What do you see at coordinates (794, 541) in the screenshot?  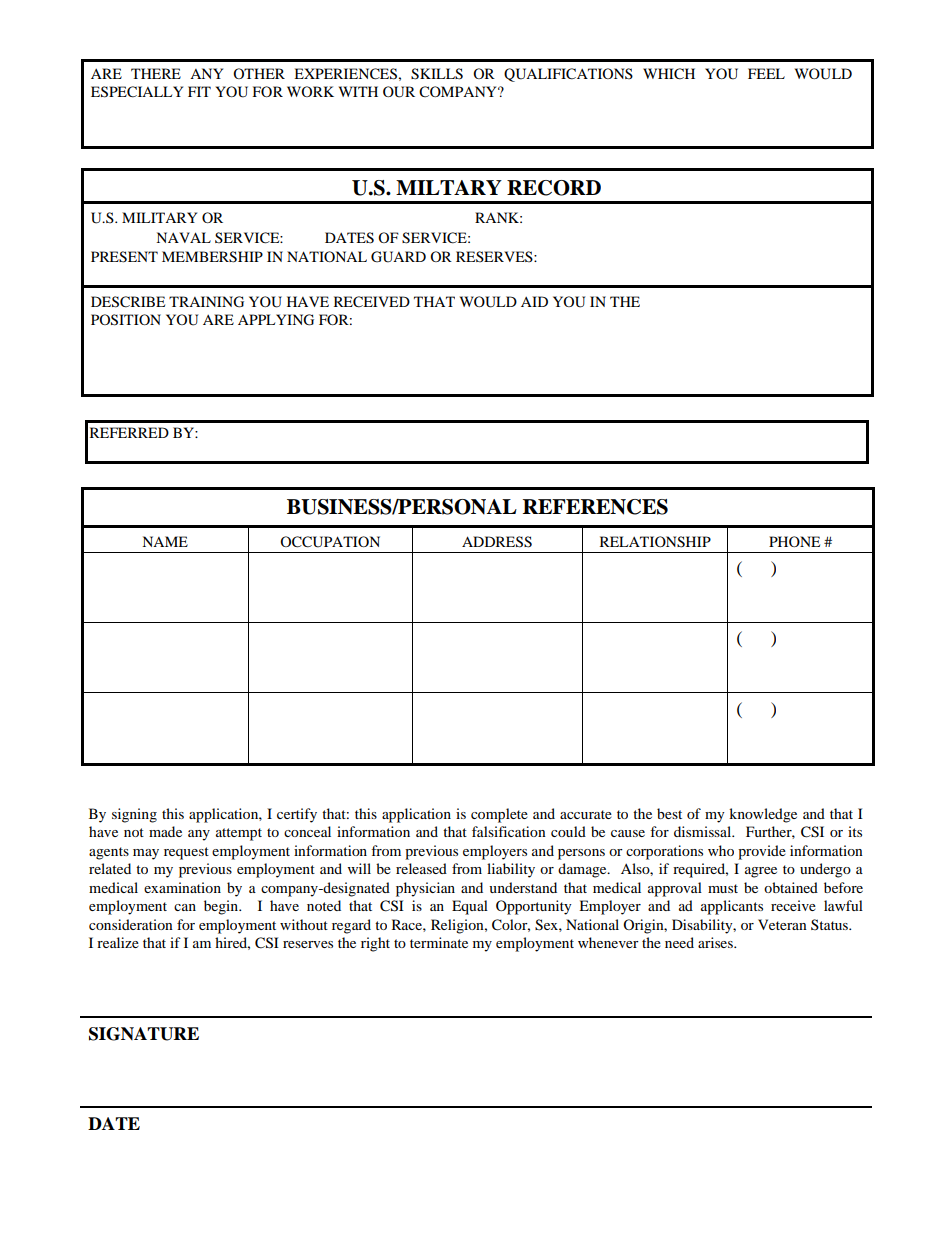 I see `PHONE` at bounding box center [794, 541].
